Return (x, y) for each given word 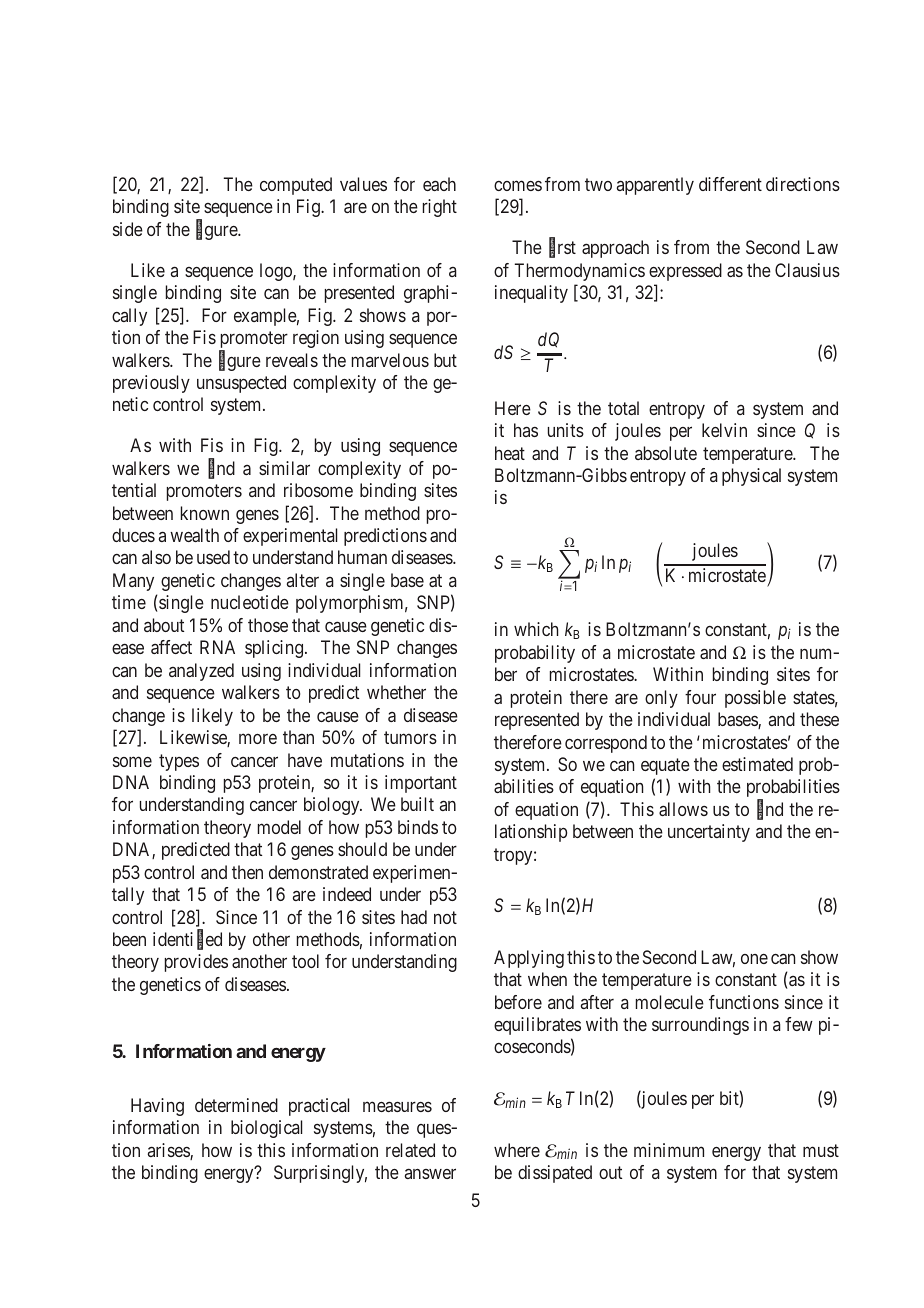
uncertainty (709, 833)
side (128, 229)
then (247, 872)
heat (510, 453)
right (440, 208)
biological (266, 1129)
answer (430, 1173)
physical (751, 477)
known (205, 513)
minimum (669, 1150)
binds (418, 827)
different (730, 184)
